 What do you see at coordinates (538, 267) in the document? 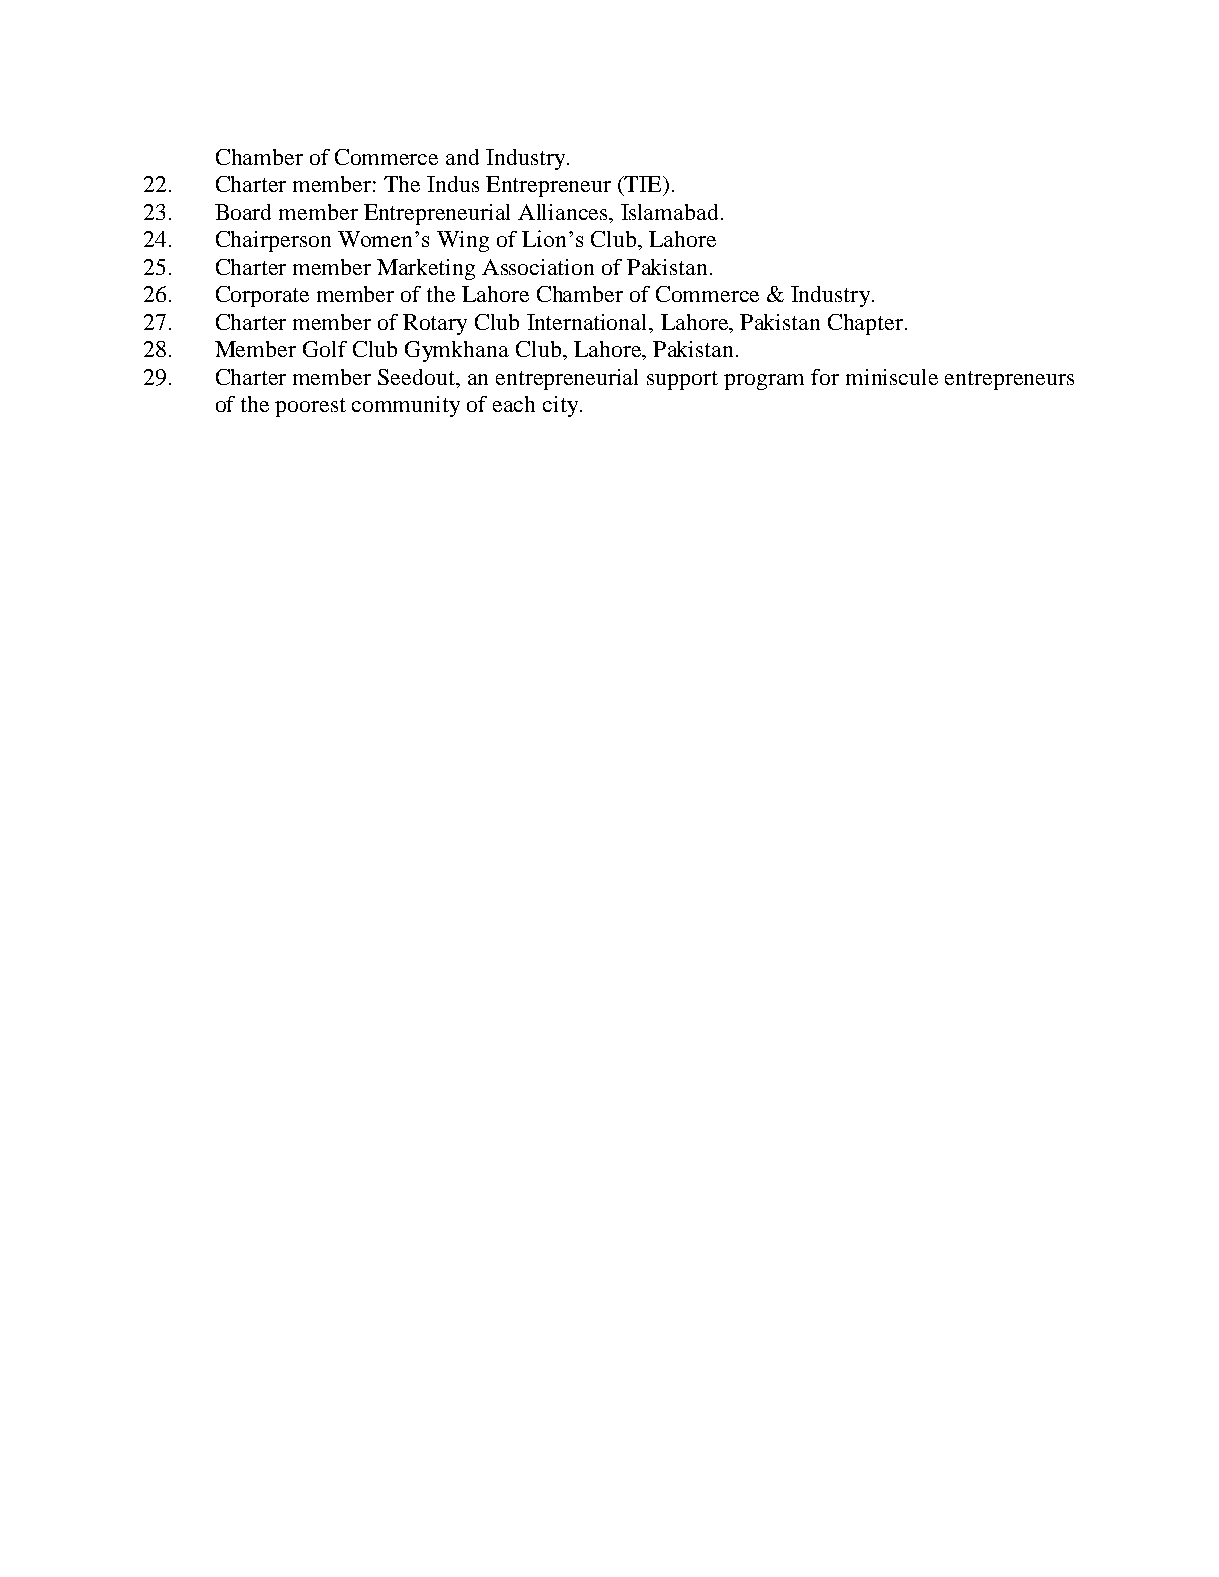
I see `Association` at bounding box center [538, 267].
